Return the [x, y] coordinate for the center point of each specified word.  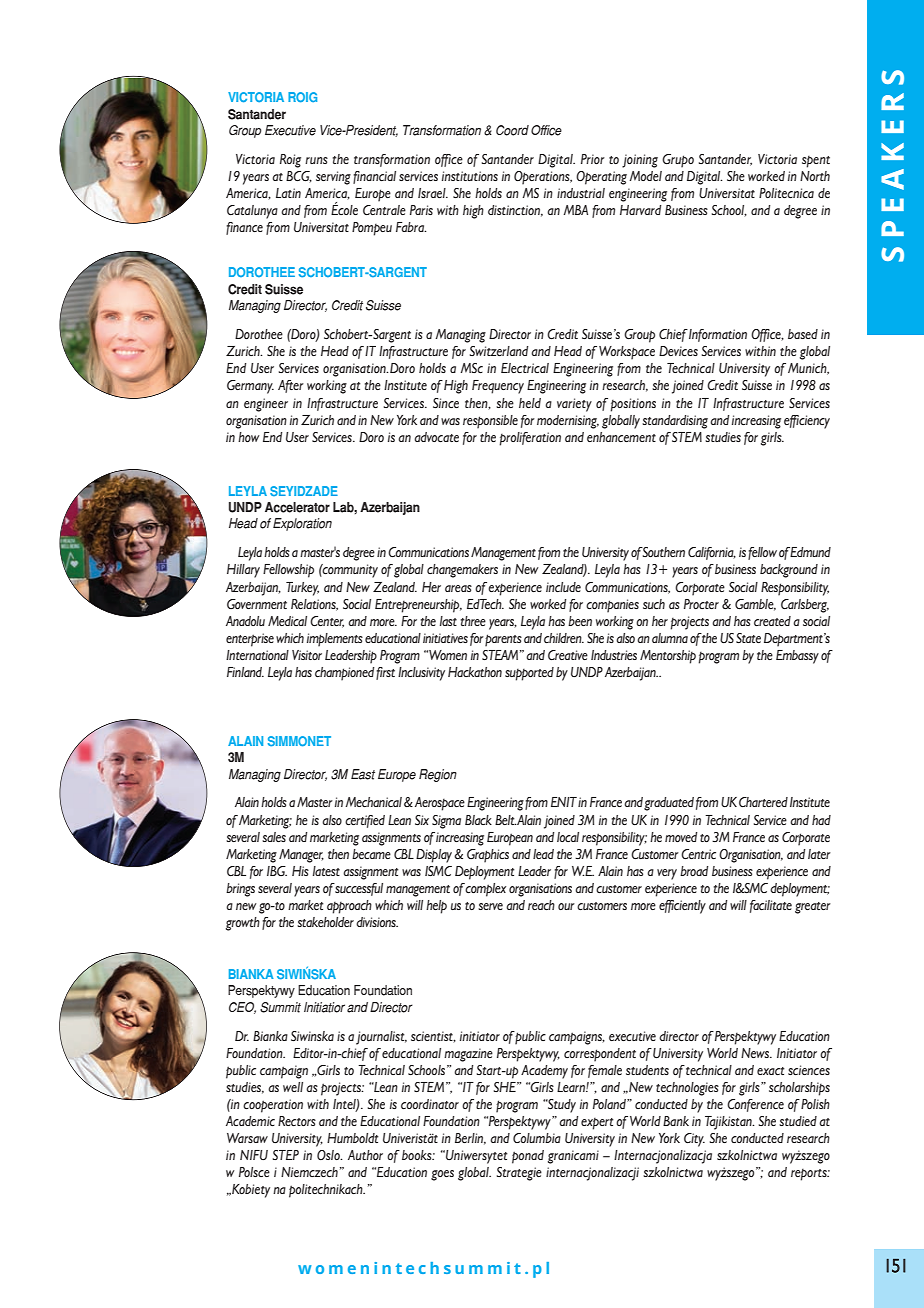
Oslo [329, 1155]
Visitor [307, 655]
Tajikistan [729, 1123]
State [748, 638]
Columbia [537, 1138]
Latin [288, 193]
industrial [581, 193]
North [815, 176]
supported [529, 674]
